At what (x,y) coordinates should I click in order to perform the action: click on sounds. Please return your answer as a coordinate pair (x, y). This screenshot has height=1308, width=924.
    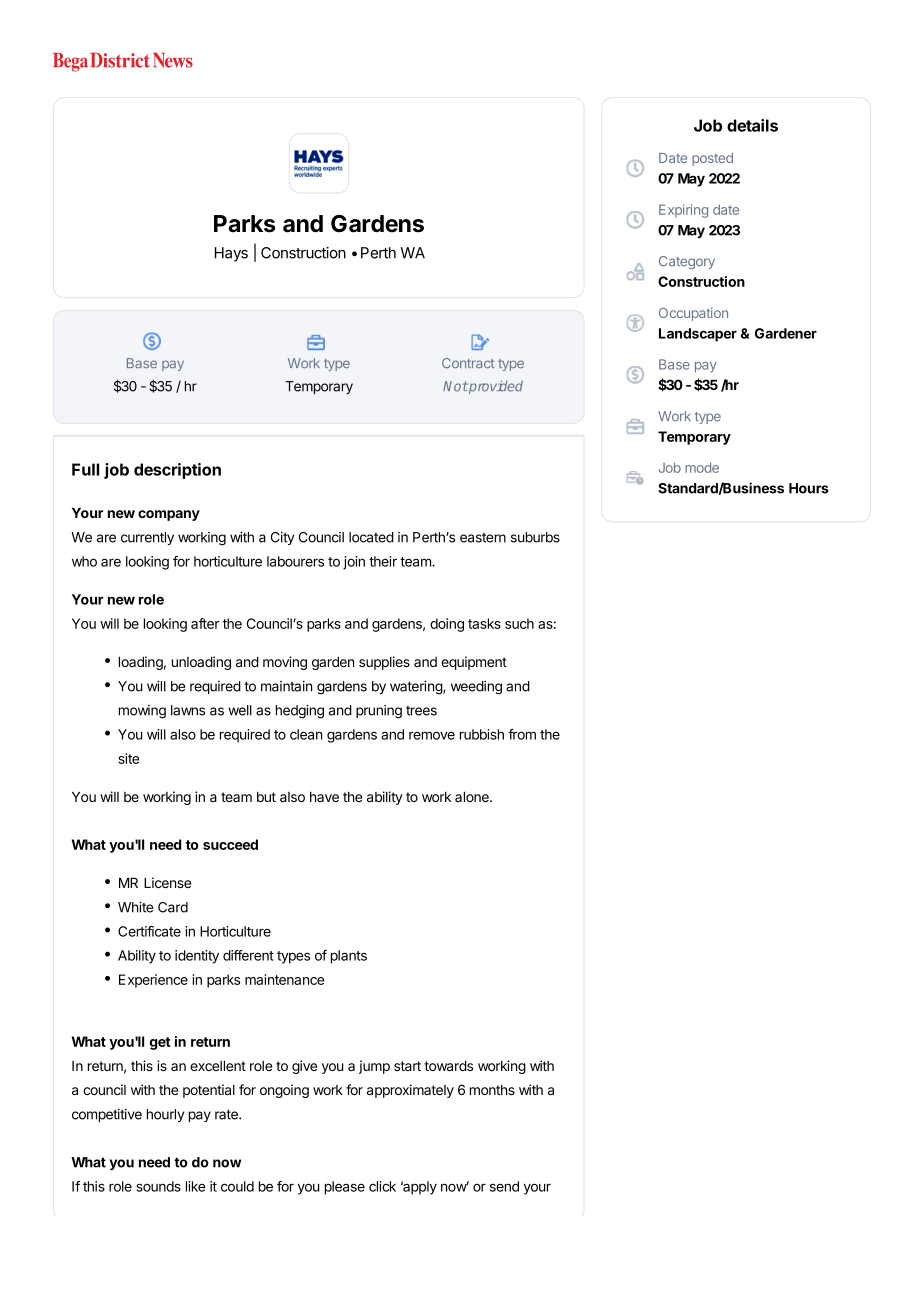
    Looking at the image, I should click on (158, 1186).
